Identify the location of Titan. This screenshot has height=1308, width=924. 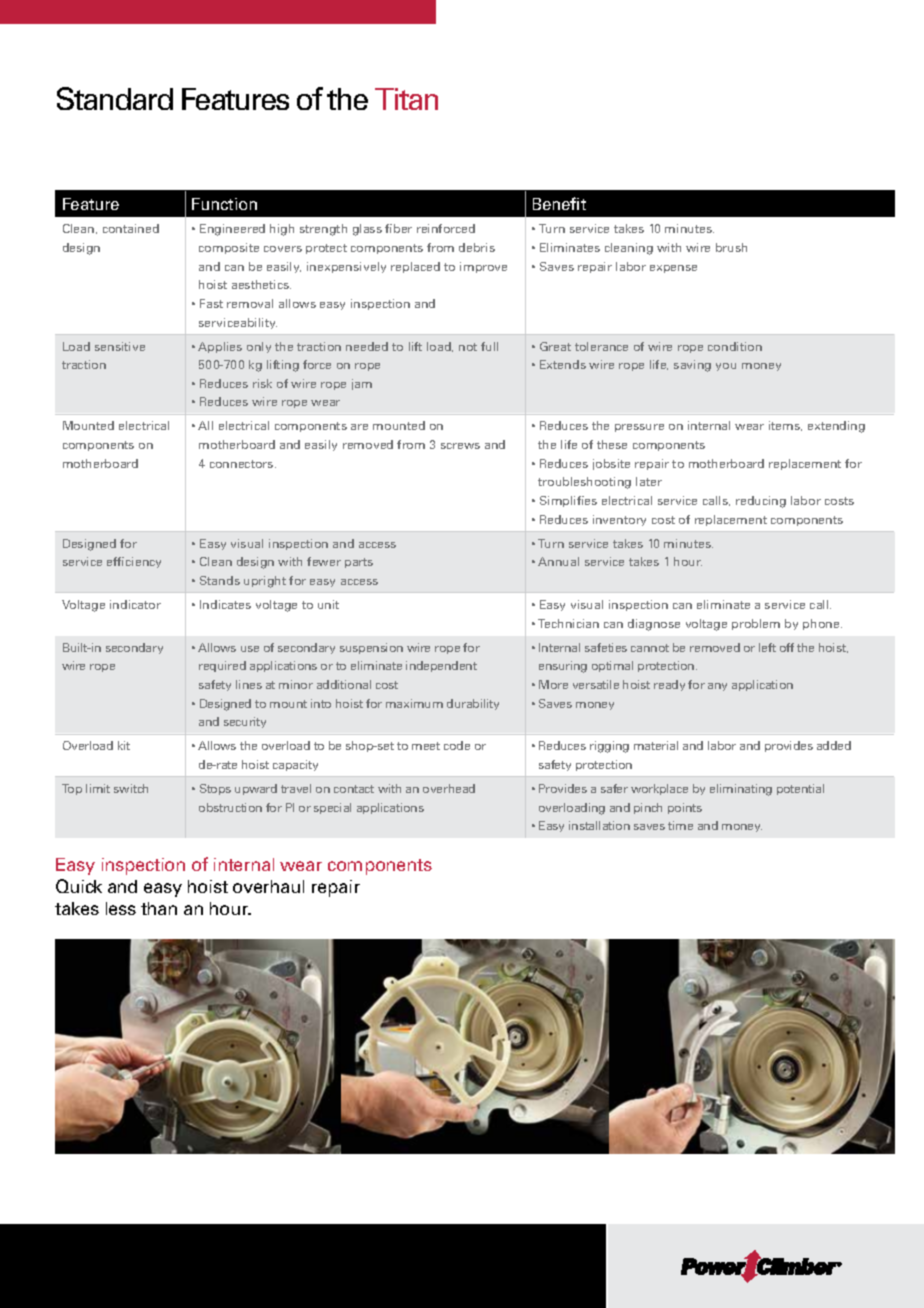
(406, 99).
